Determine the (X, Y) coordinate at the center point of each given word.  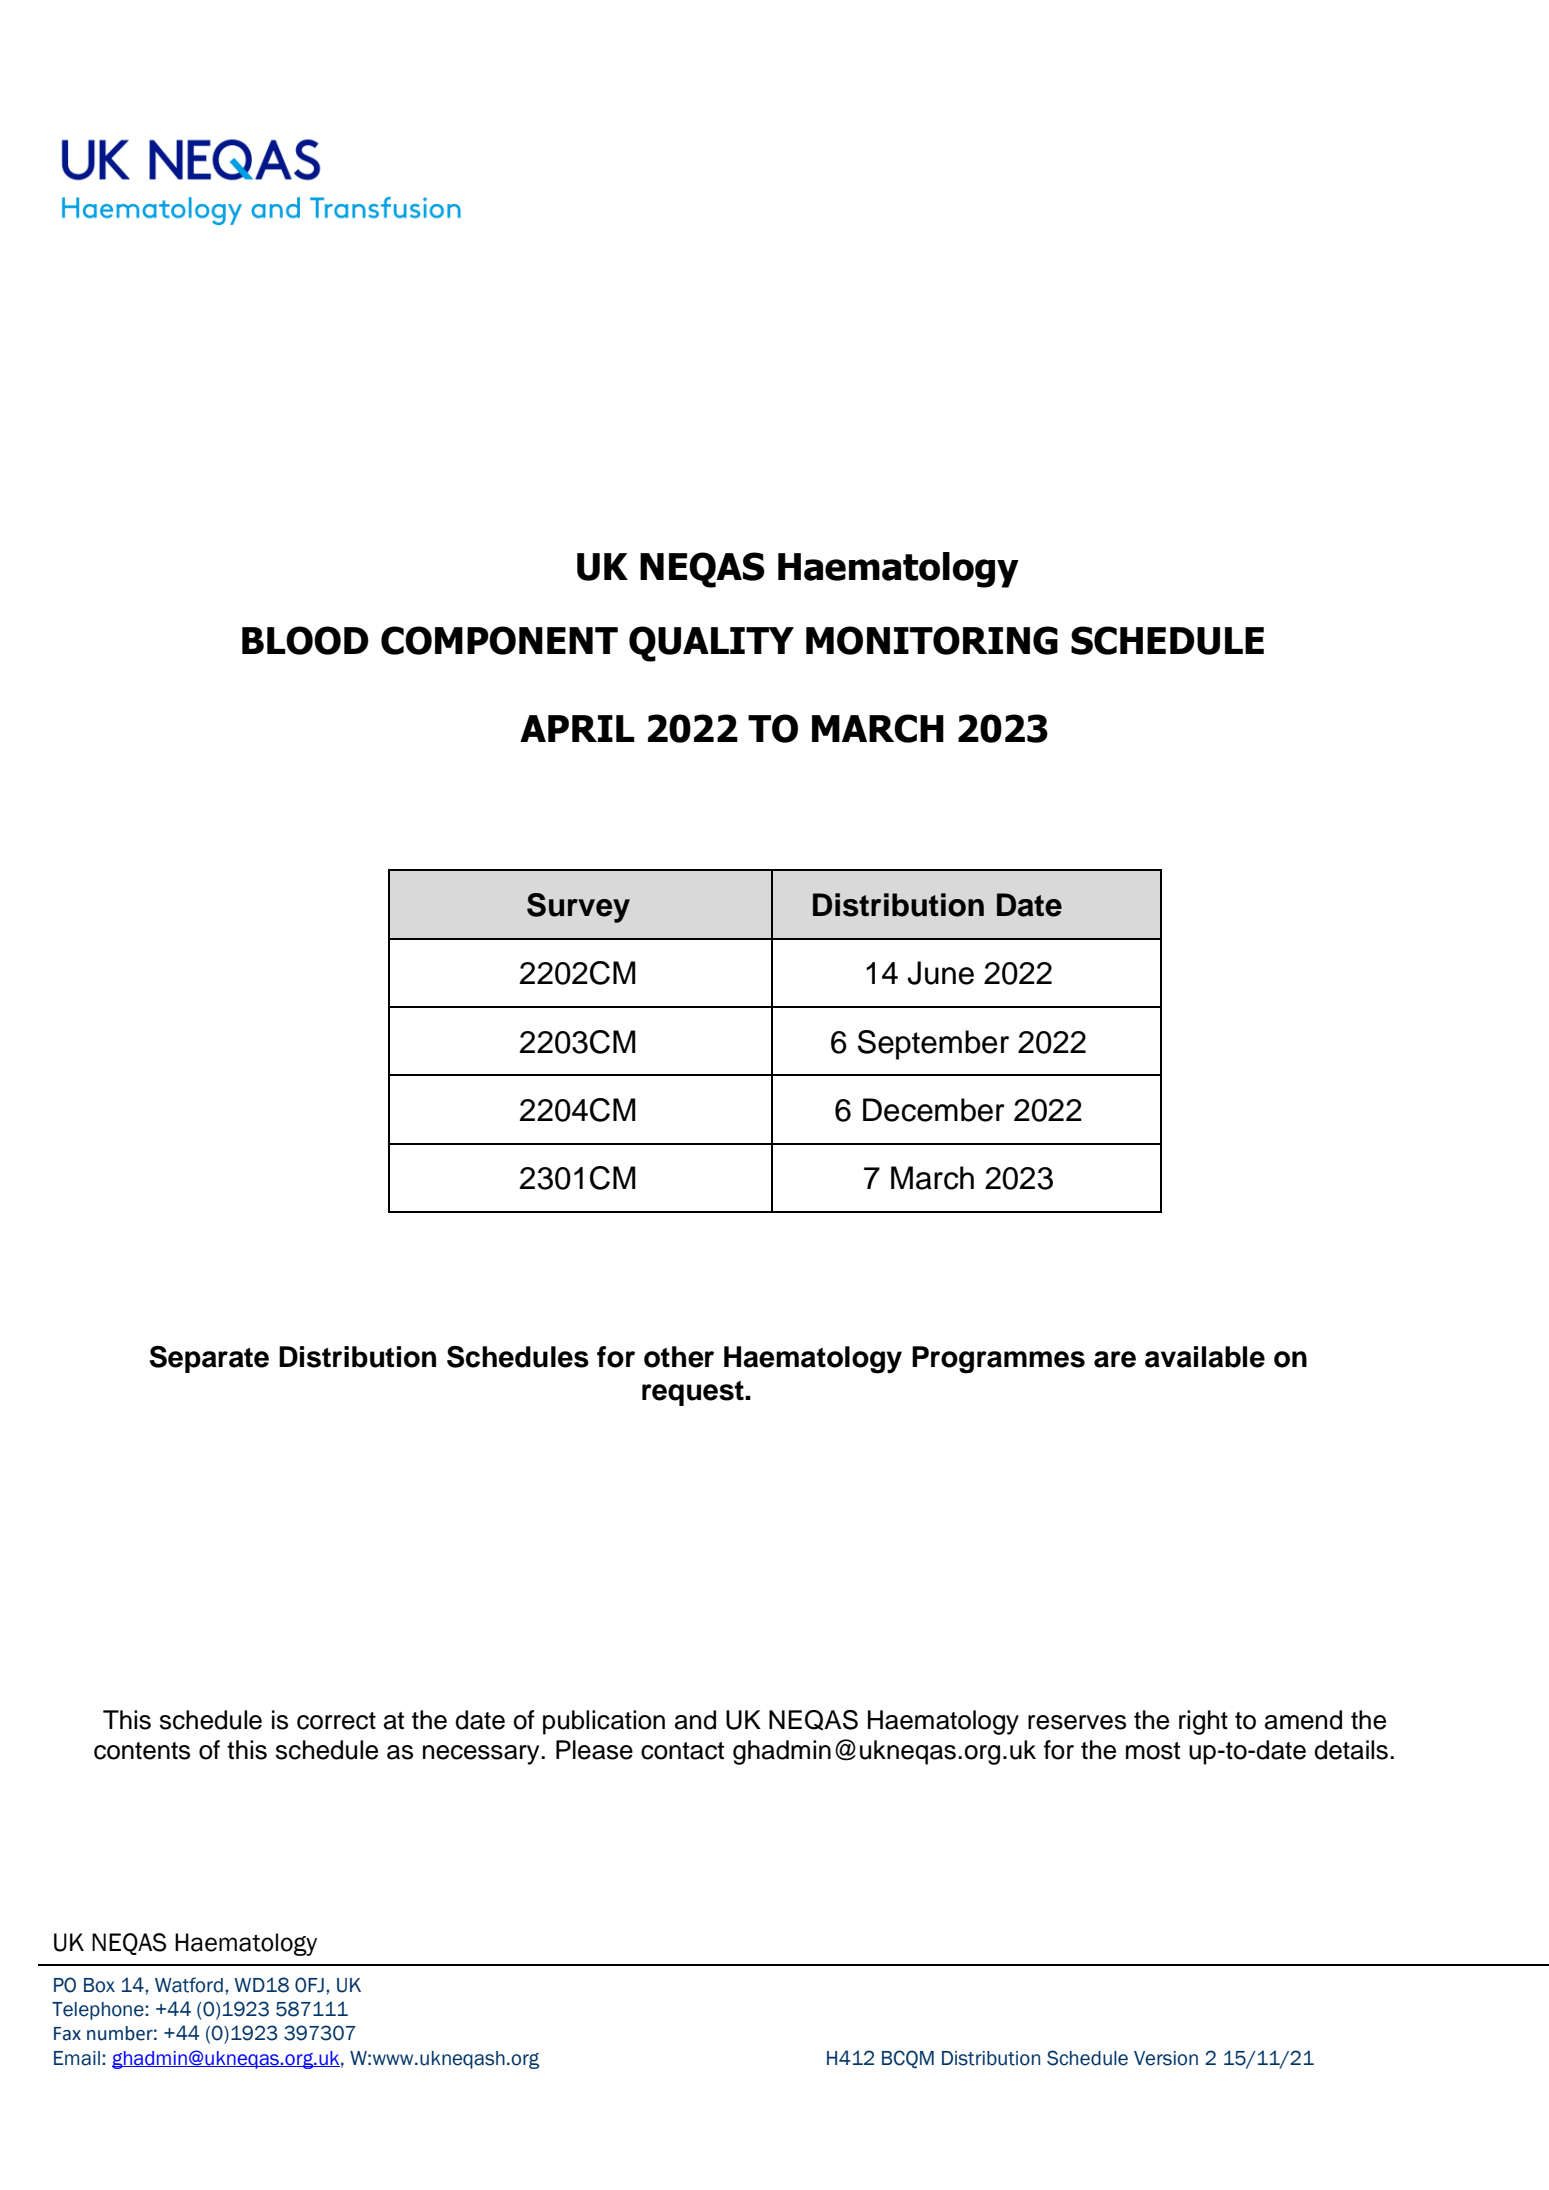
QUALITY (711, 644)
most (1153, 1751)
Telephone (99, 2011)
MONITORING (932, 640)
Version (1166, 2058)
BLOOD (305, 640)
